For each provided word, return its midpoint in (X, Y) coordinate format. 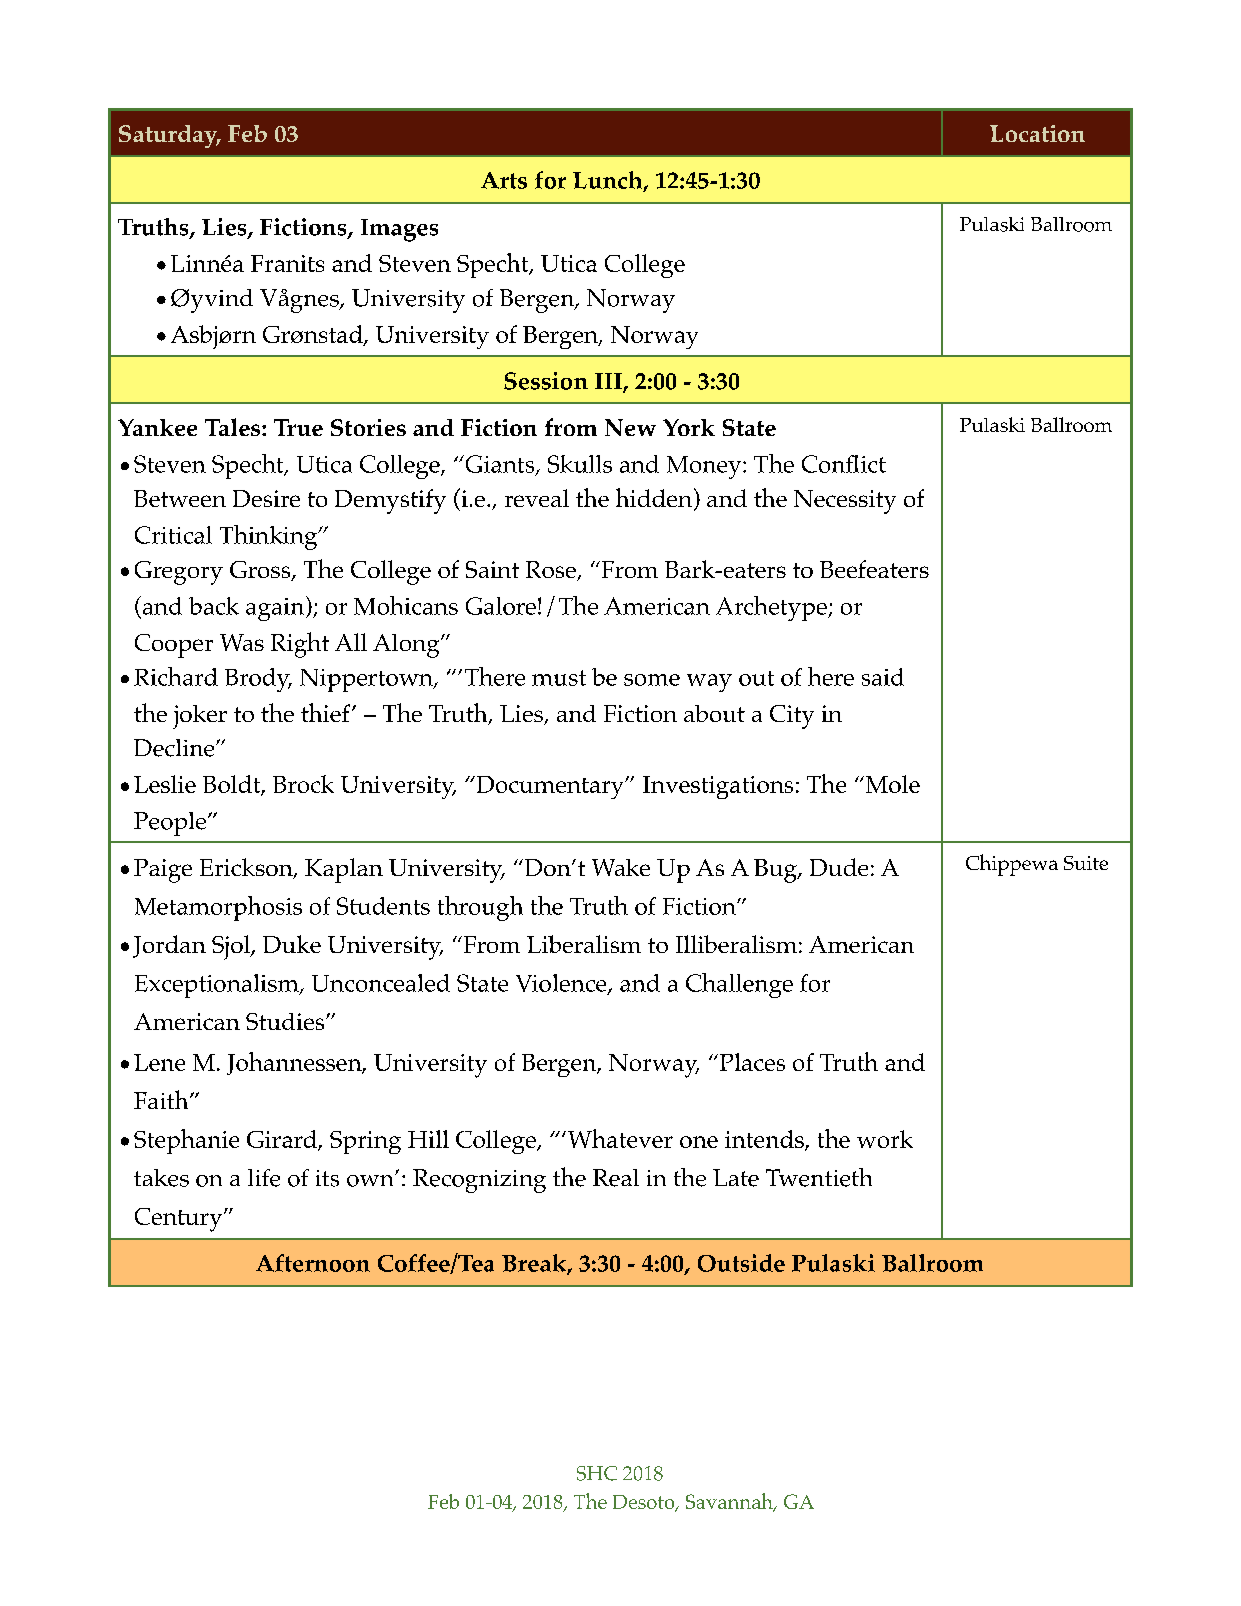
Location (1037, 133)
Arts (504, 180)
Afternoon (313, 1263)
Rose (552, 571)
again (276, 608)
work (885, 1139)
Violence (562, 984)
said (883, 677)
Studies (286, 1021)
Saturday (169, 136)
